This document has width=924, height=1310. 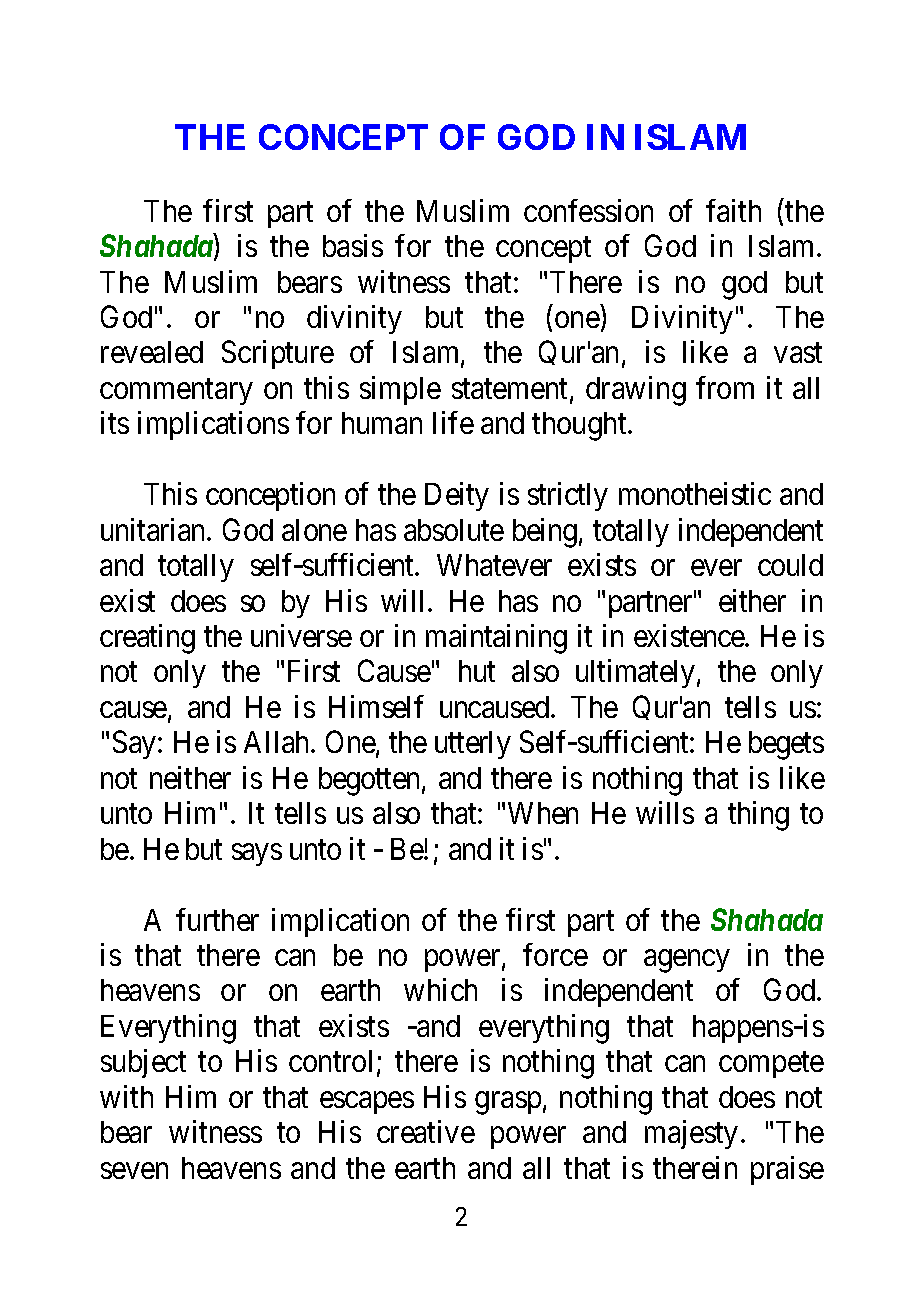 What do you see at coordinates (733, 210) in the document?
I see `faith` at bounding box center [733, 210].
